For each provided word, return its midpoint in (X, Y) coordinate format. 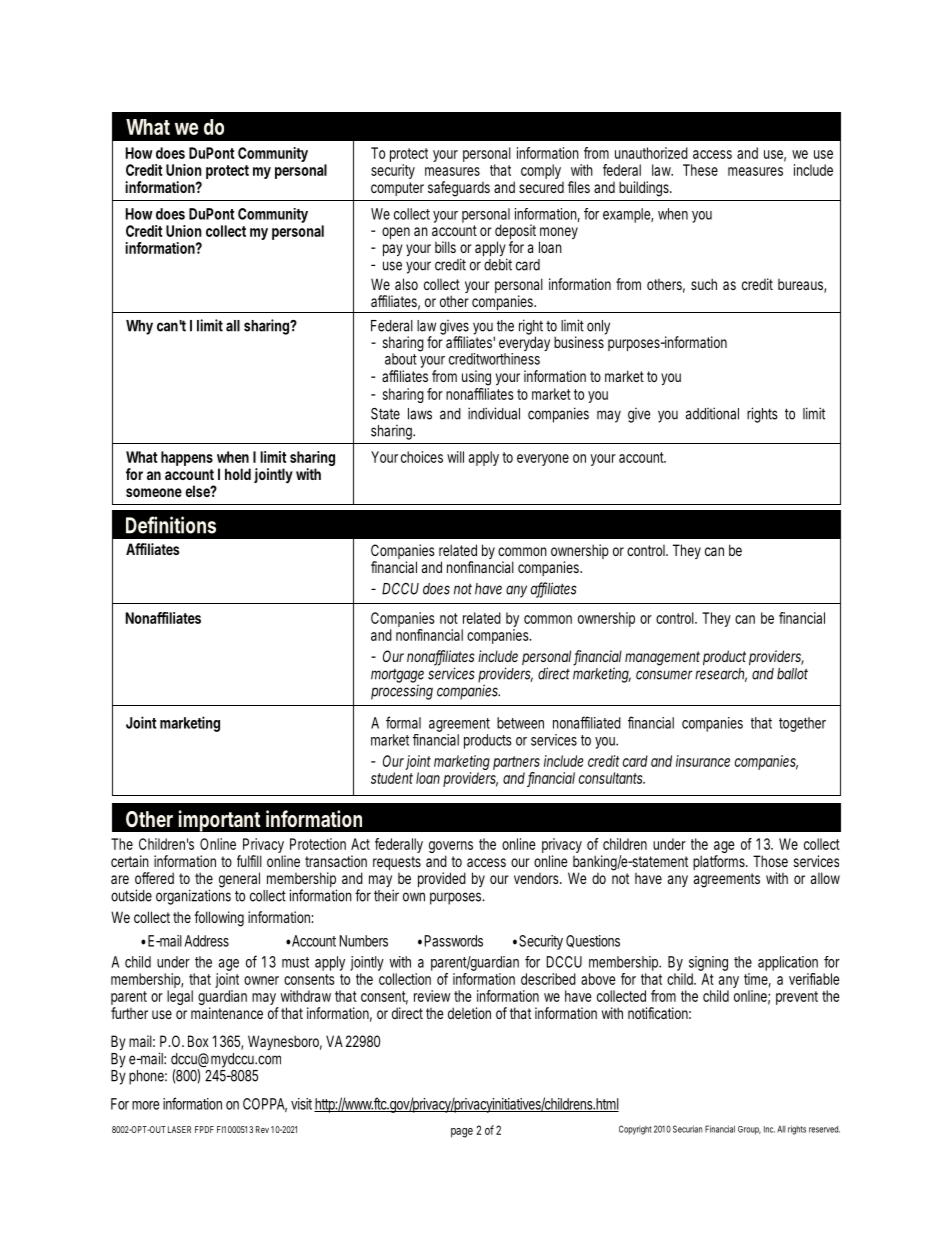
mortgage (397, 677)
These (700, 170)
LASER (179, 1129)
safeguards (459, 189)
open (396, 233)
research (721, 675)
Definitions (171, 525)
